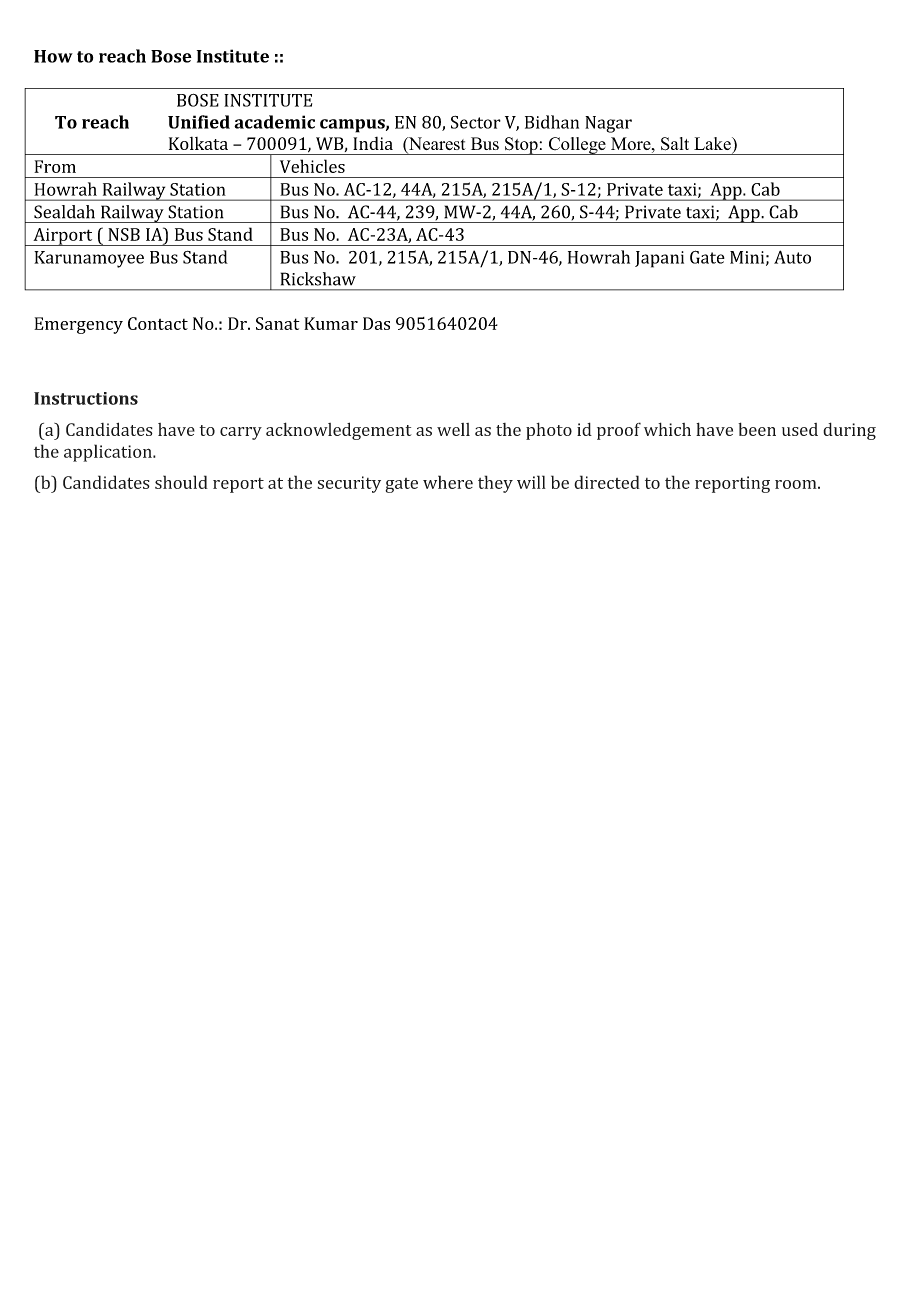  What do you see at coordinates (792, 257) in the image?
I see `Auto` at bounding box center [792, 257].
